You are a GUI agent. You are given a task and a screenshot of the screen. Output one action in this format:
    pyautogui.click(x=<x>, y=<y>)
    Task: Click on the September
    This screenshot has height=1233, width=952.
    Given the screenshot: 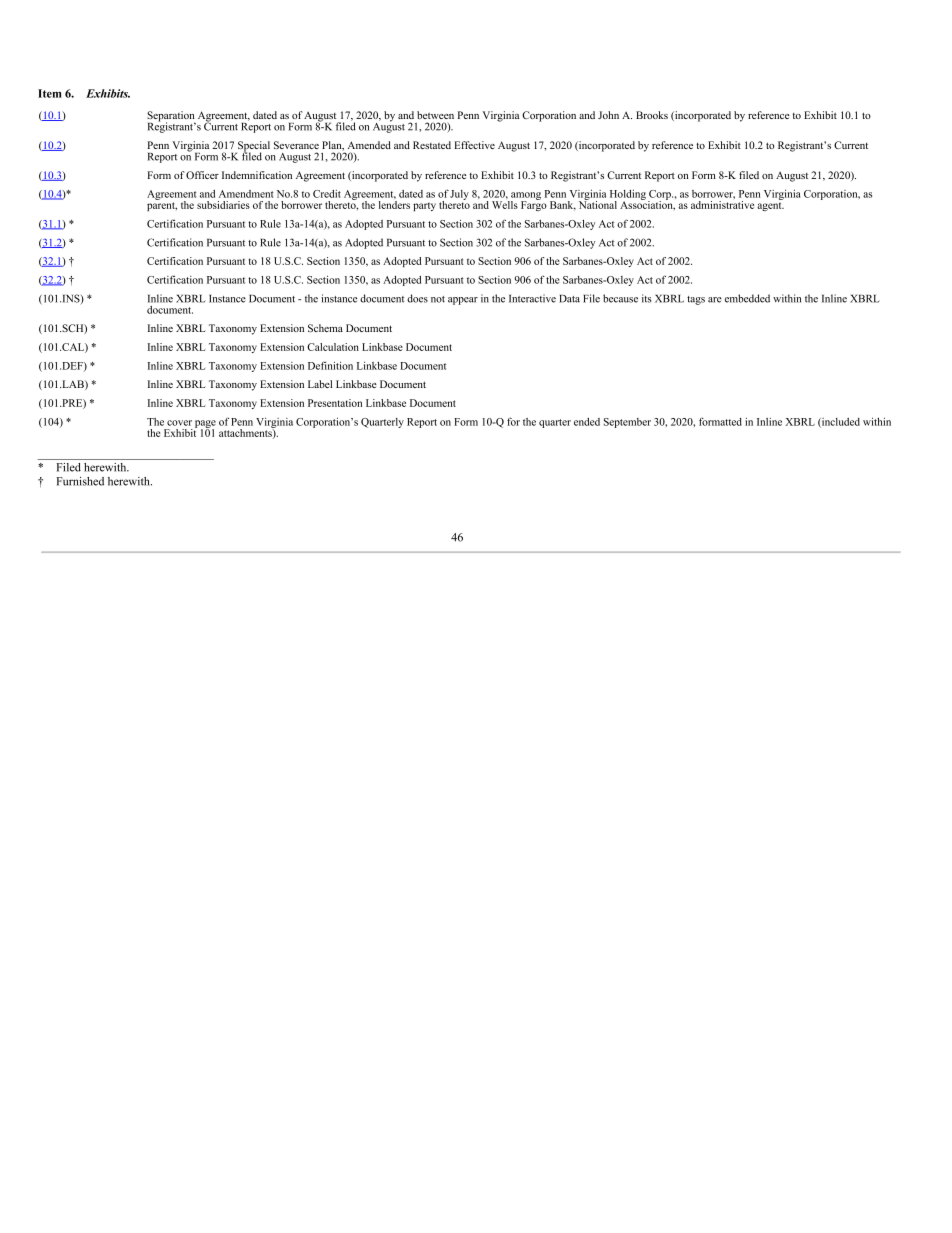 What is the action you would take?
    pyautogui.click(x=627, y=423)
